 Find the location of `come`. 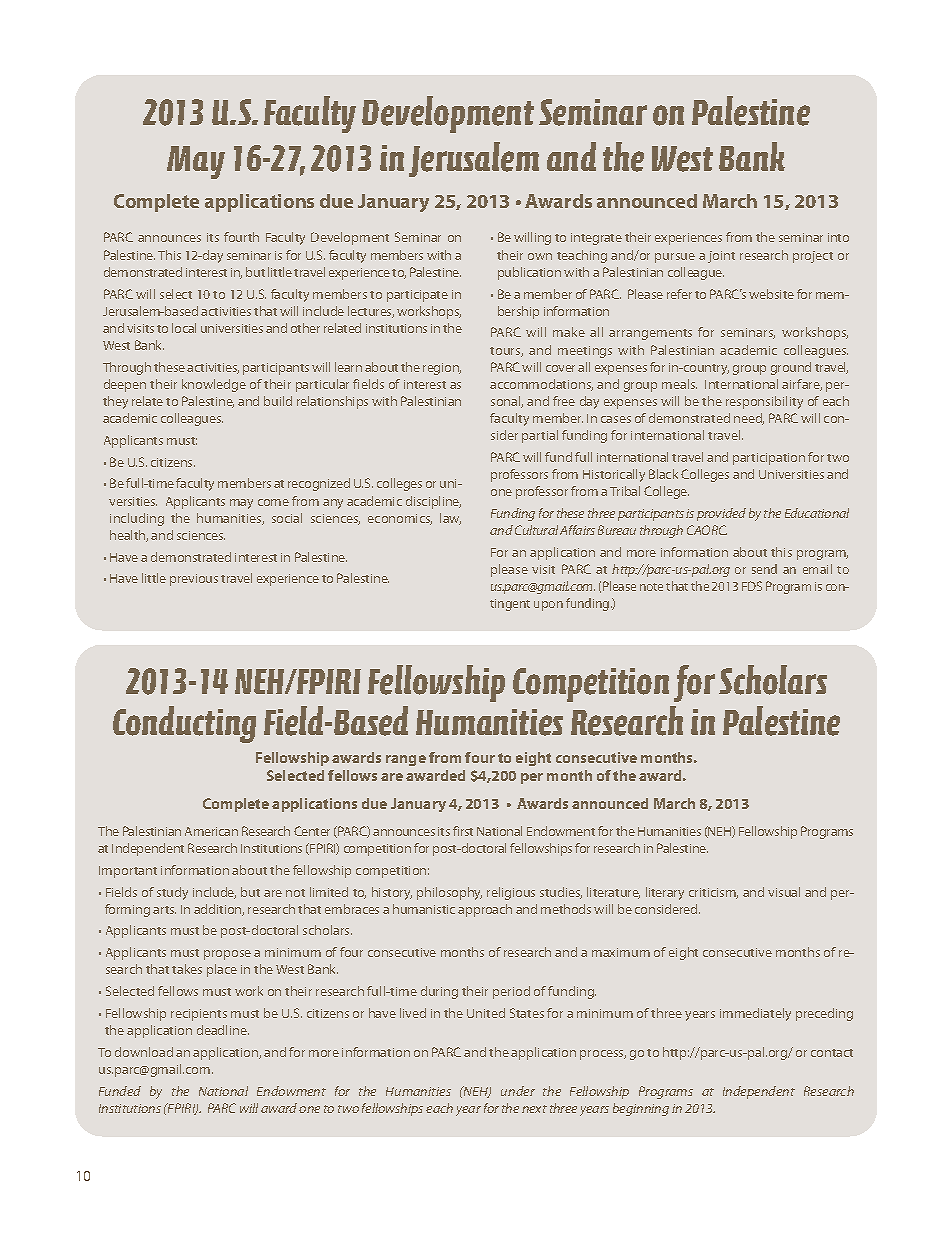

come is located at coordinates (273, 502).
